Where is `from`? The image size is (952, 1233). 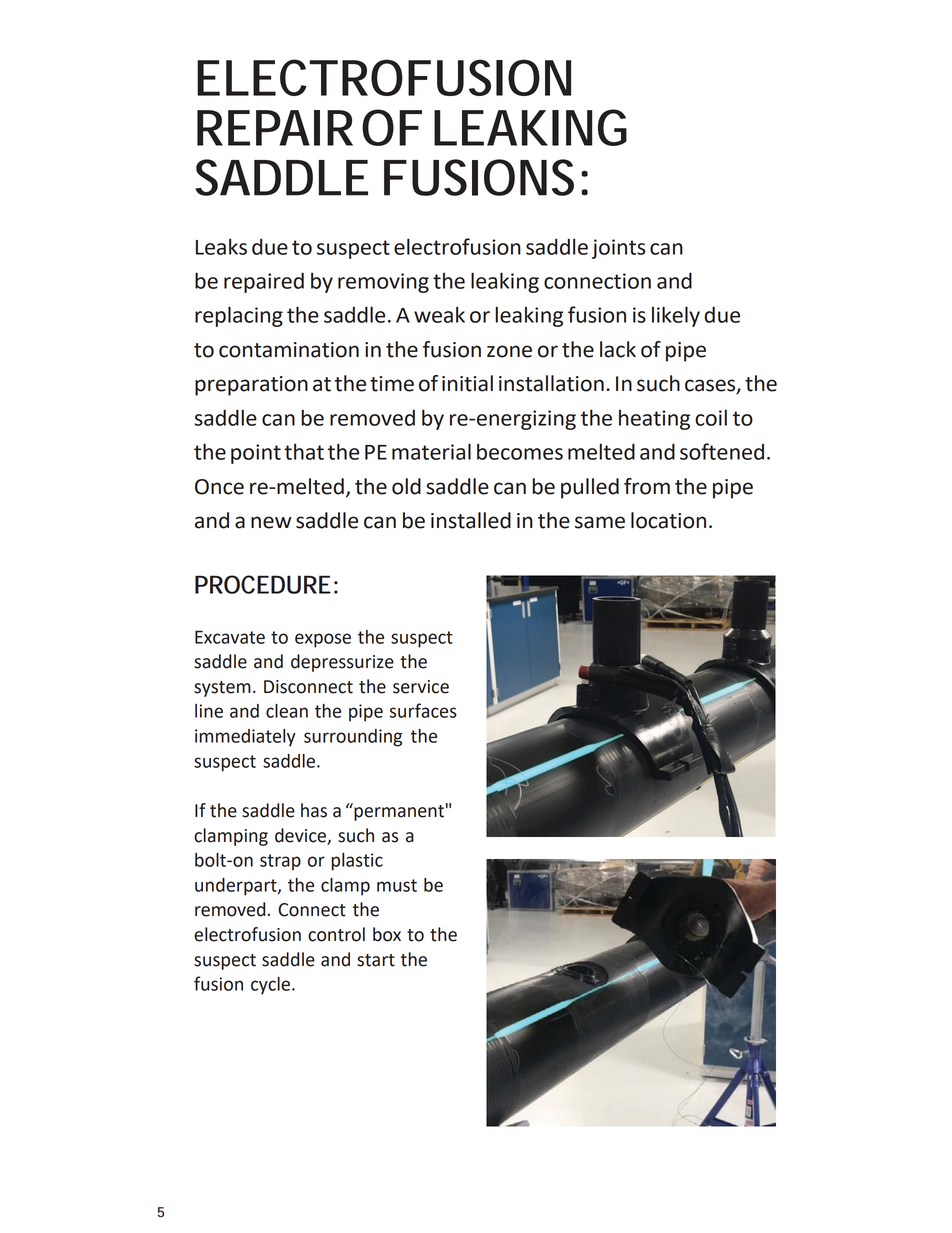 from is located at coordinates (647, 486).
